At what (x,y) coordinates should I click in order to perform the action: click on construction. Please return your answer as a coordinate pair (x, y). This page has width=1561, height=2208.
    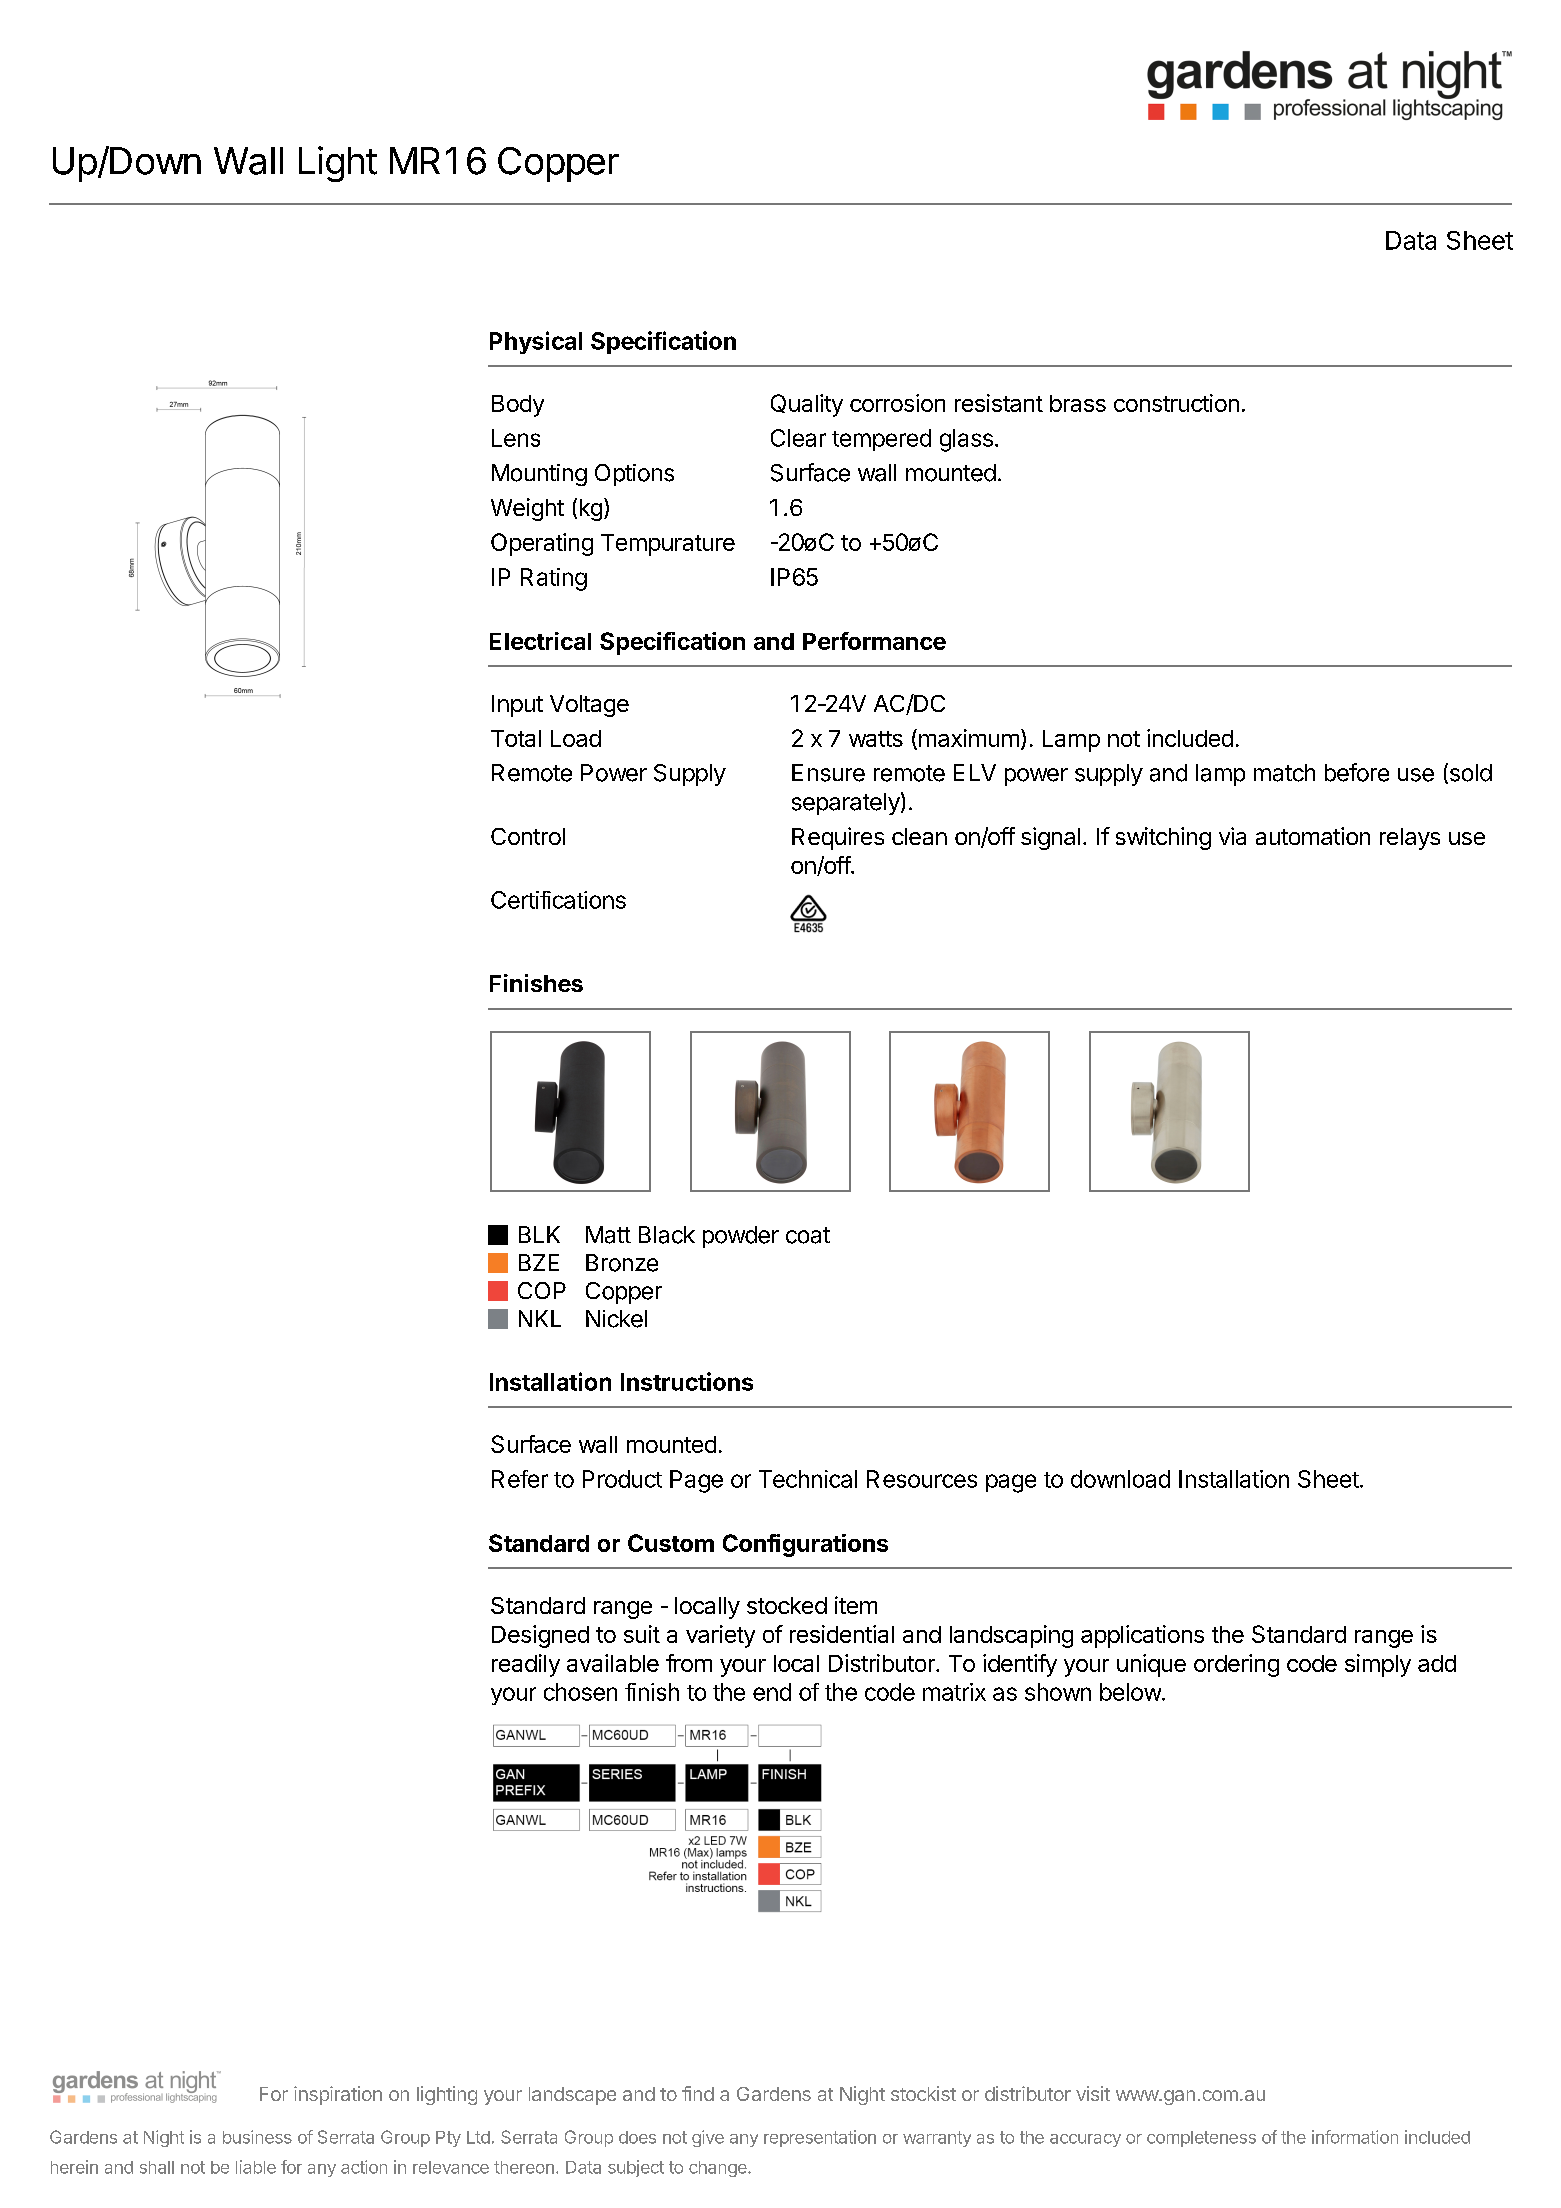
    Looking at the image, I should click on (1176, 403).
